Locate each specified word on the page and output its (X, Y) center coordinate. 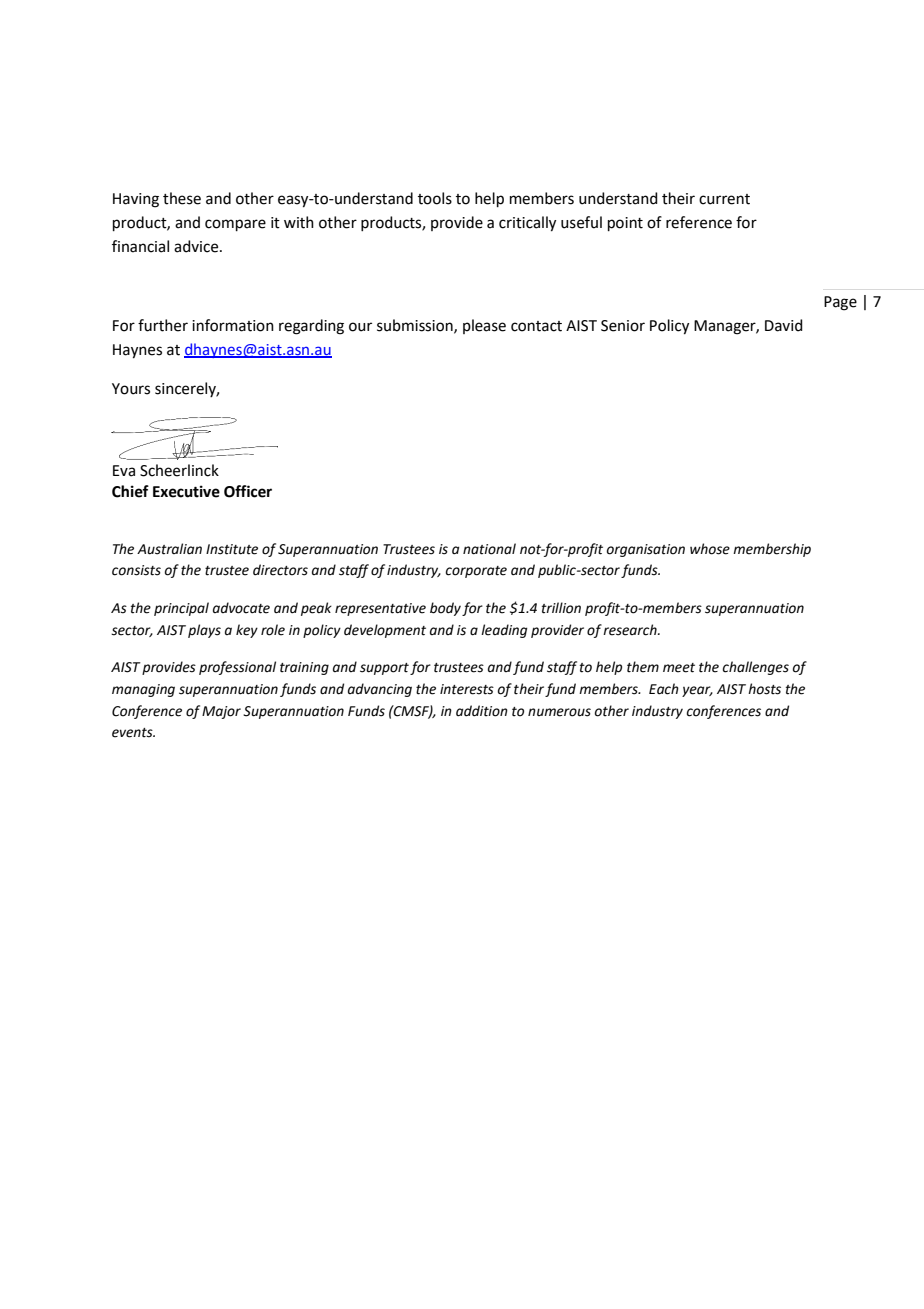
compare (235, 225)
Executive (186, 491)
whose (710, 549)
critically (527, 224)
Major (221, 712)
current (724, 199)
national (489, 549)
